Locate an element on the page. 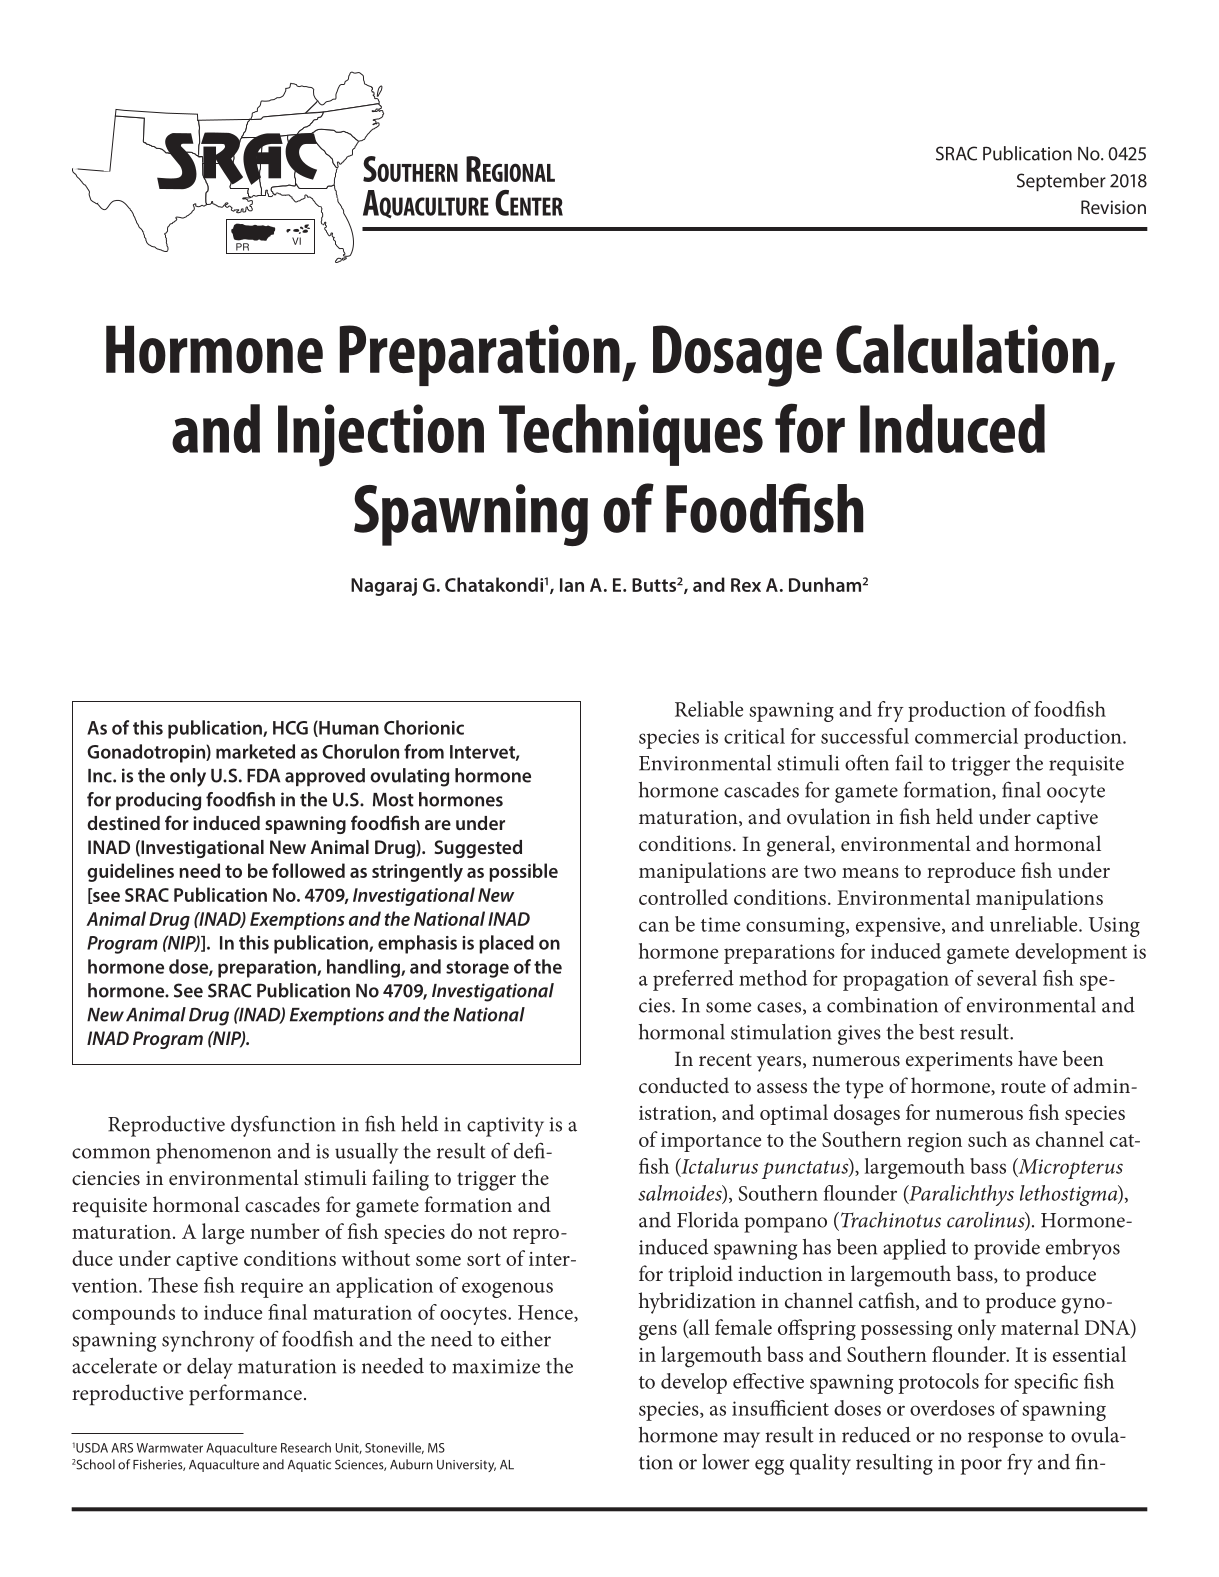  critical is located at coordinates (754, 736).
